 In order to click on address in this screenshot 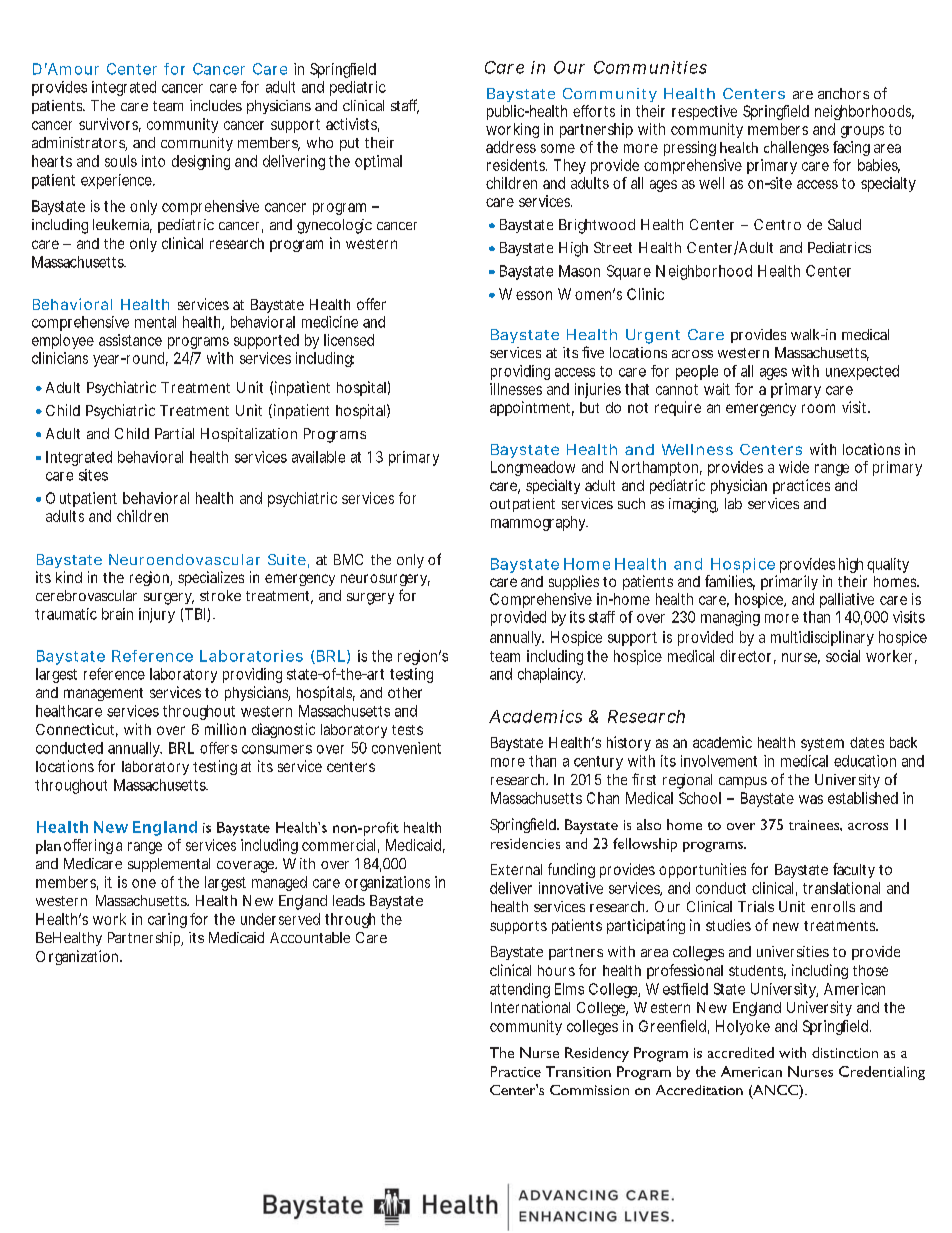, I will do `click(511, 147)`.
